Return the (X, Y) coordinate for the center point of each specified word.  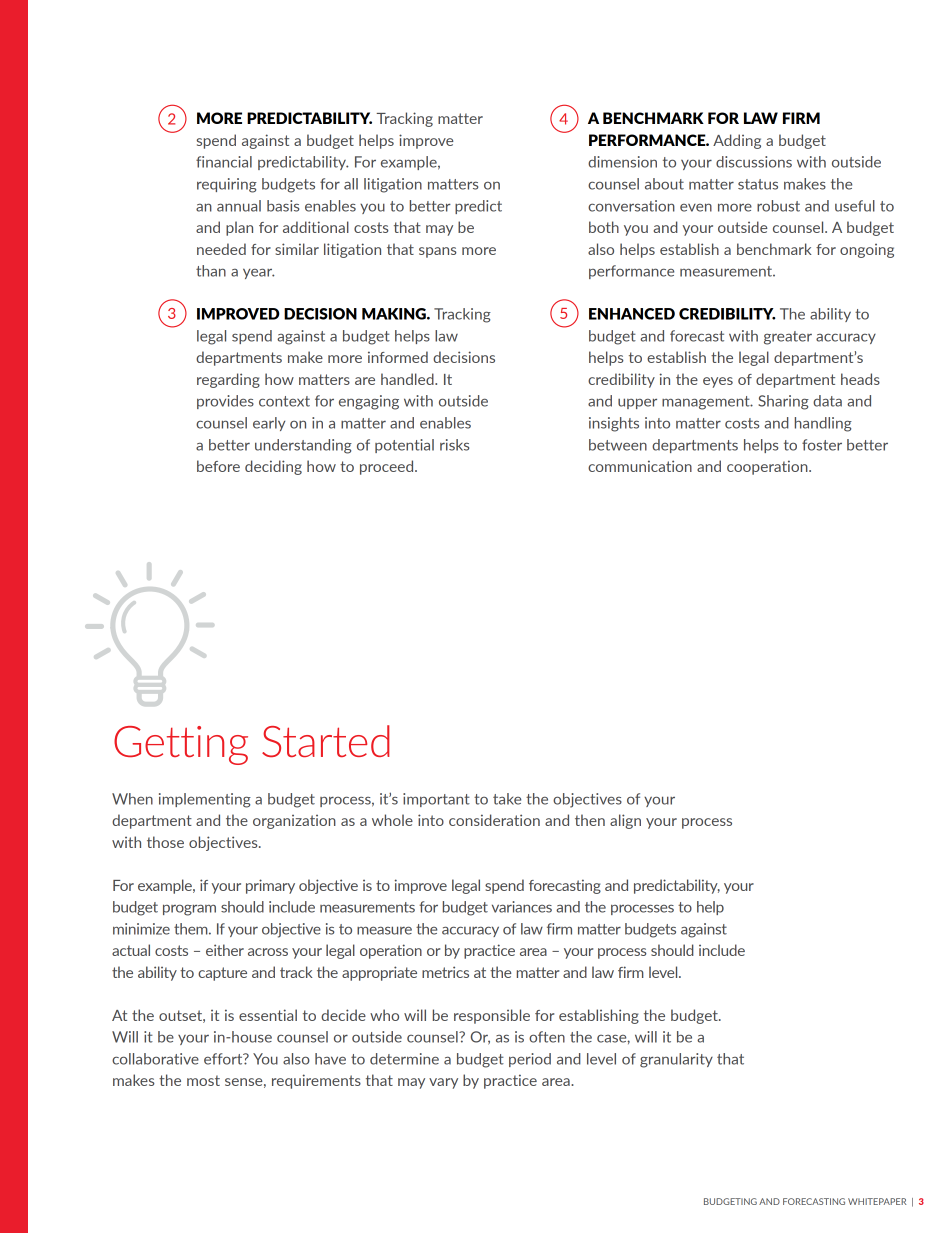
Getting (181, 745)
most (203, 1080)
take (507, 799)
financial (224, 162)
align (625, 821)
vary (443, 1083)
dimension (622, 162)
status (758, 184)
